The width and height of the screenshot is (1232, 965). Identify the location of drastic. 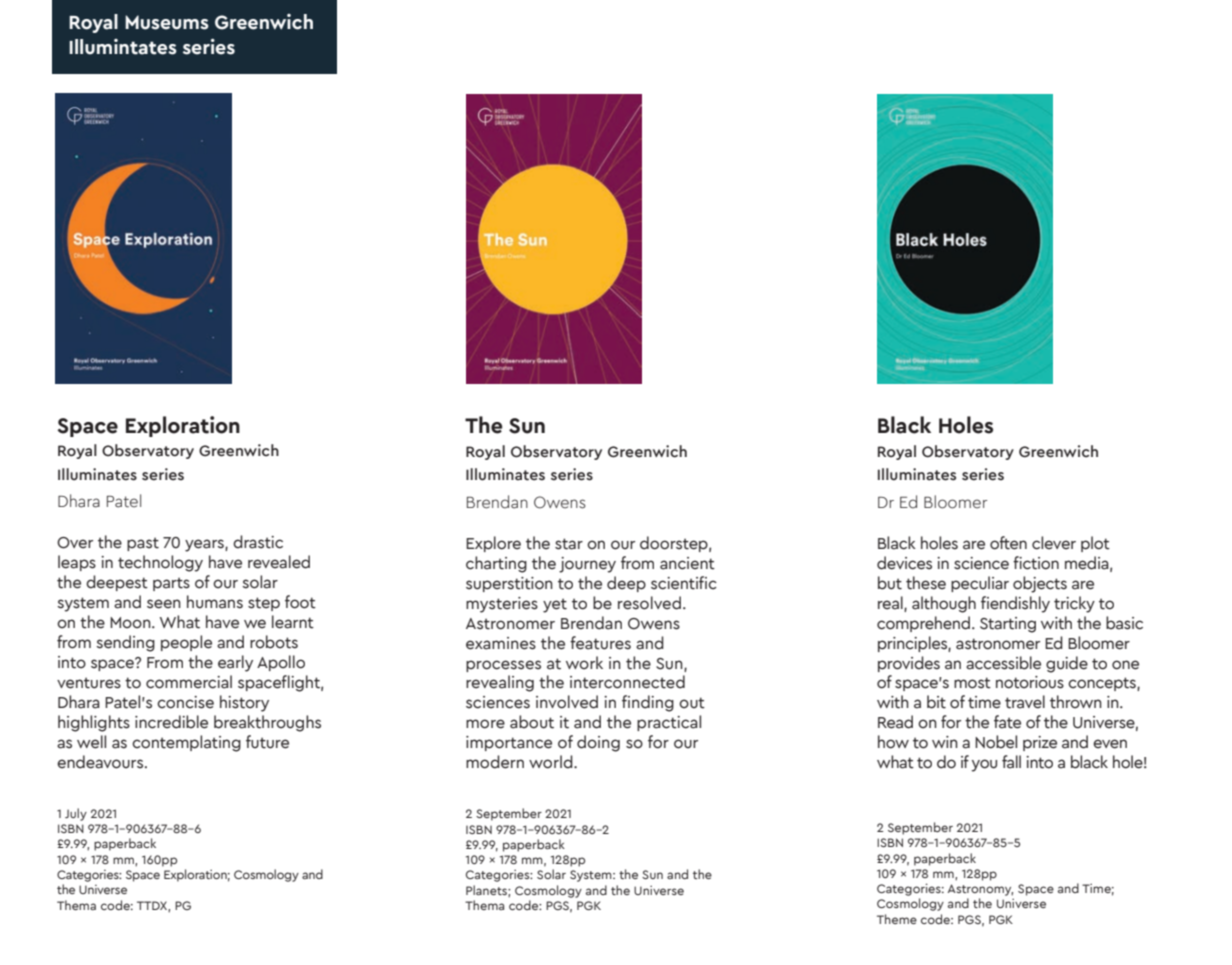
(258, 542).
